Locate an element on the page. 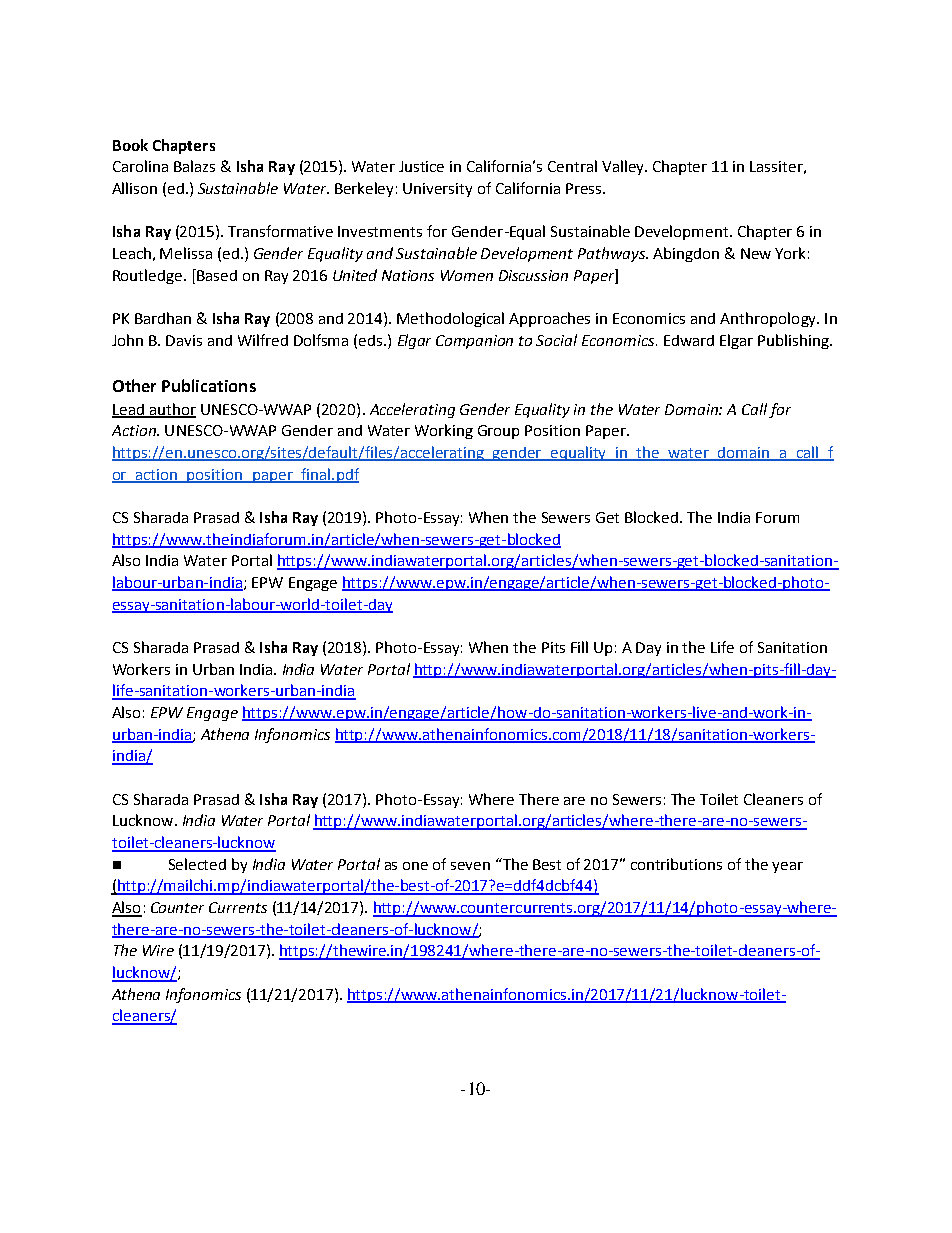  seven is located at coordinates (470, 866).
